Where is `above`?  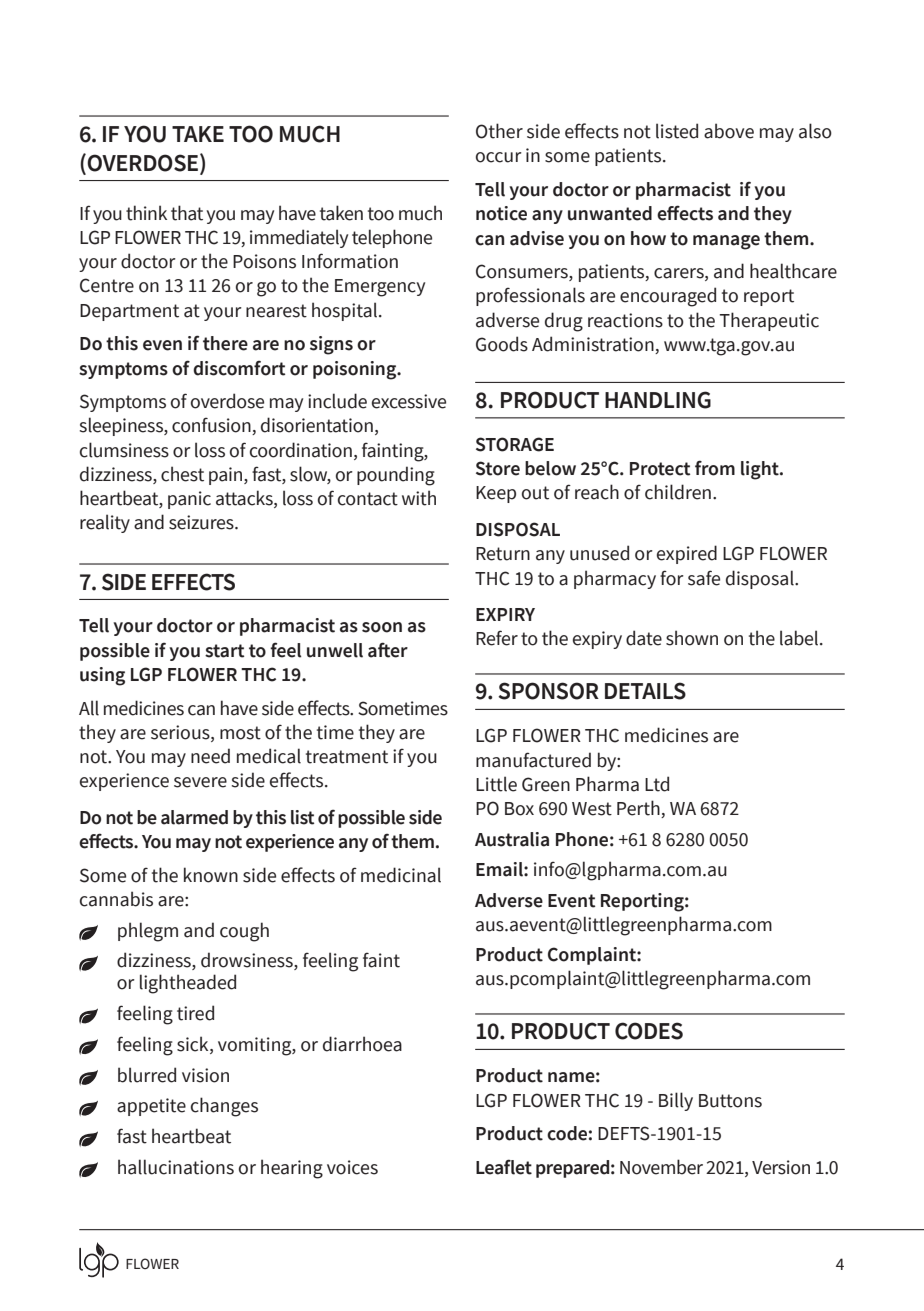
above is located at coordinates (729, 131).
